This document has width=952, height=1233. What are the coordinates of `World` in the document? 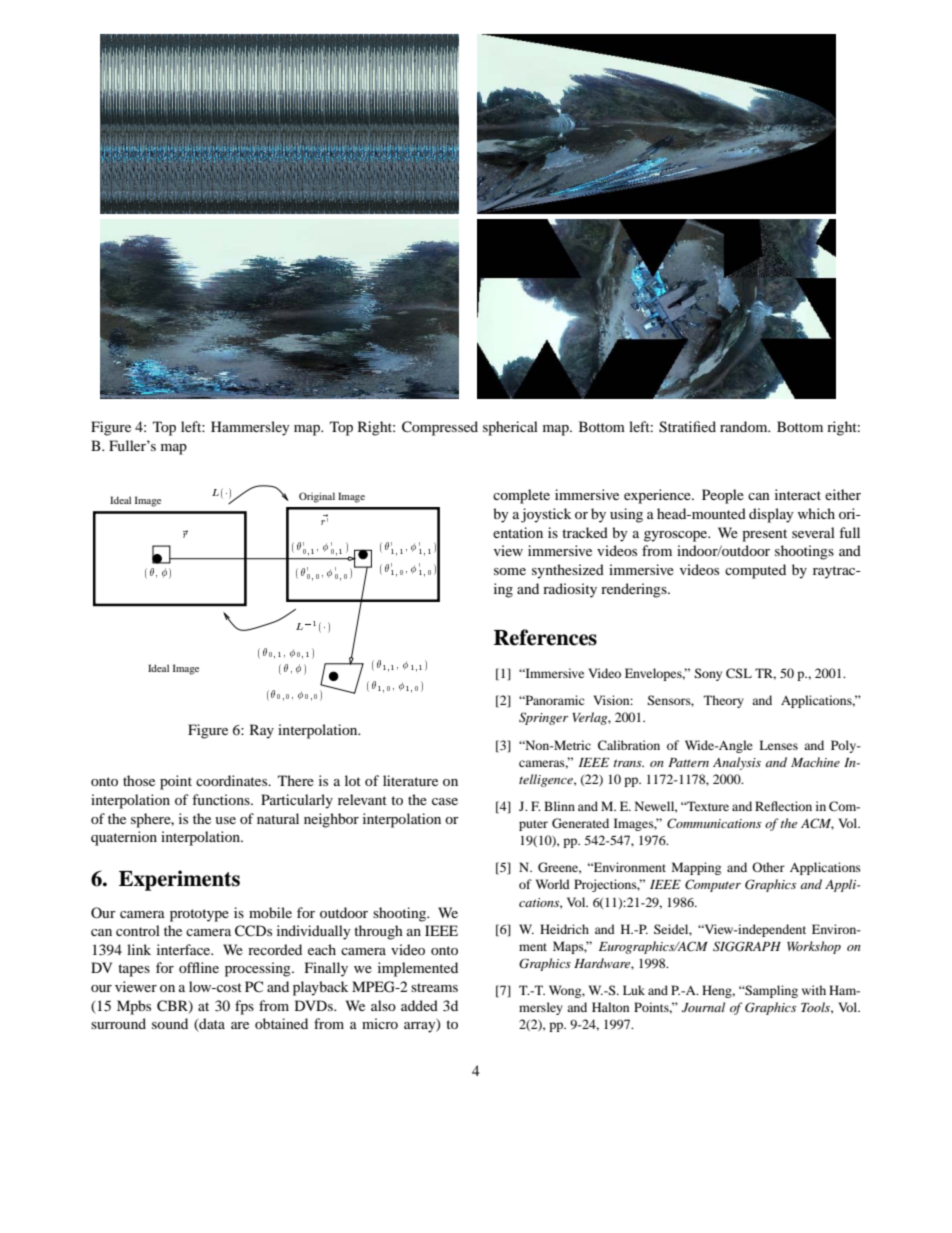 It's located at (553, 884).
